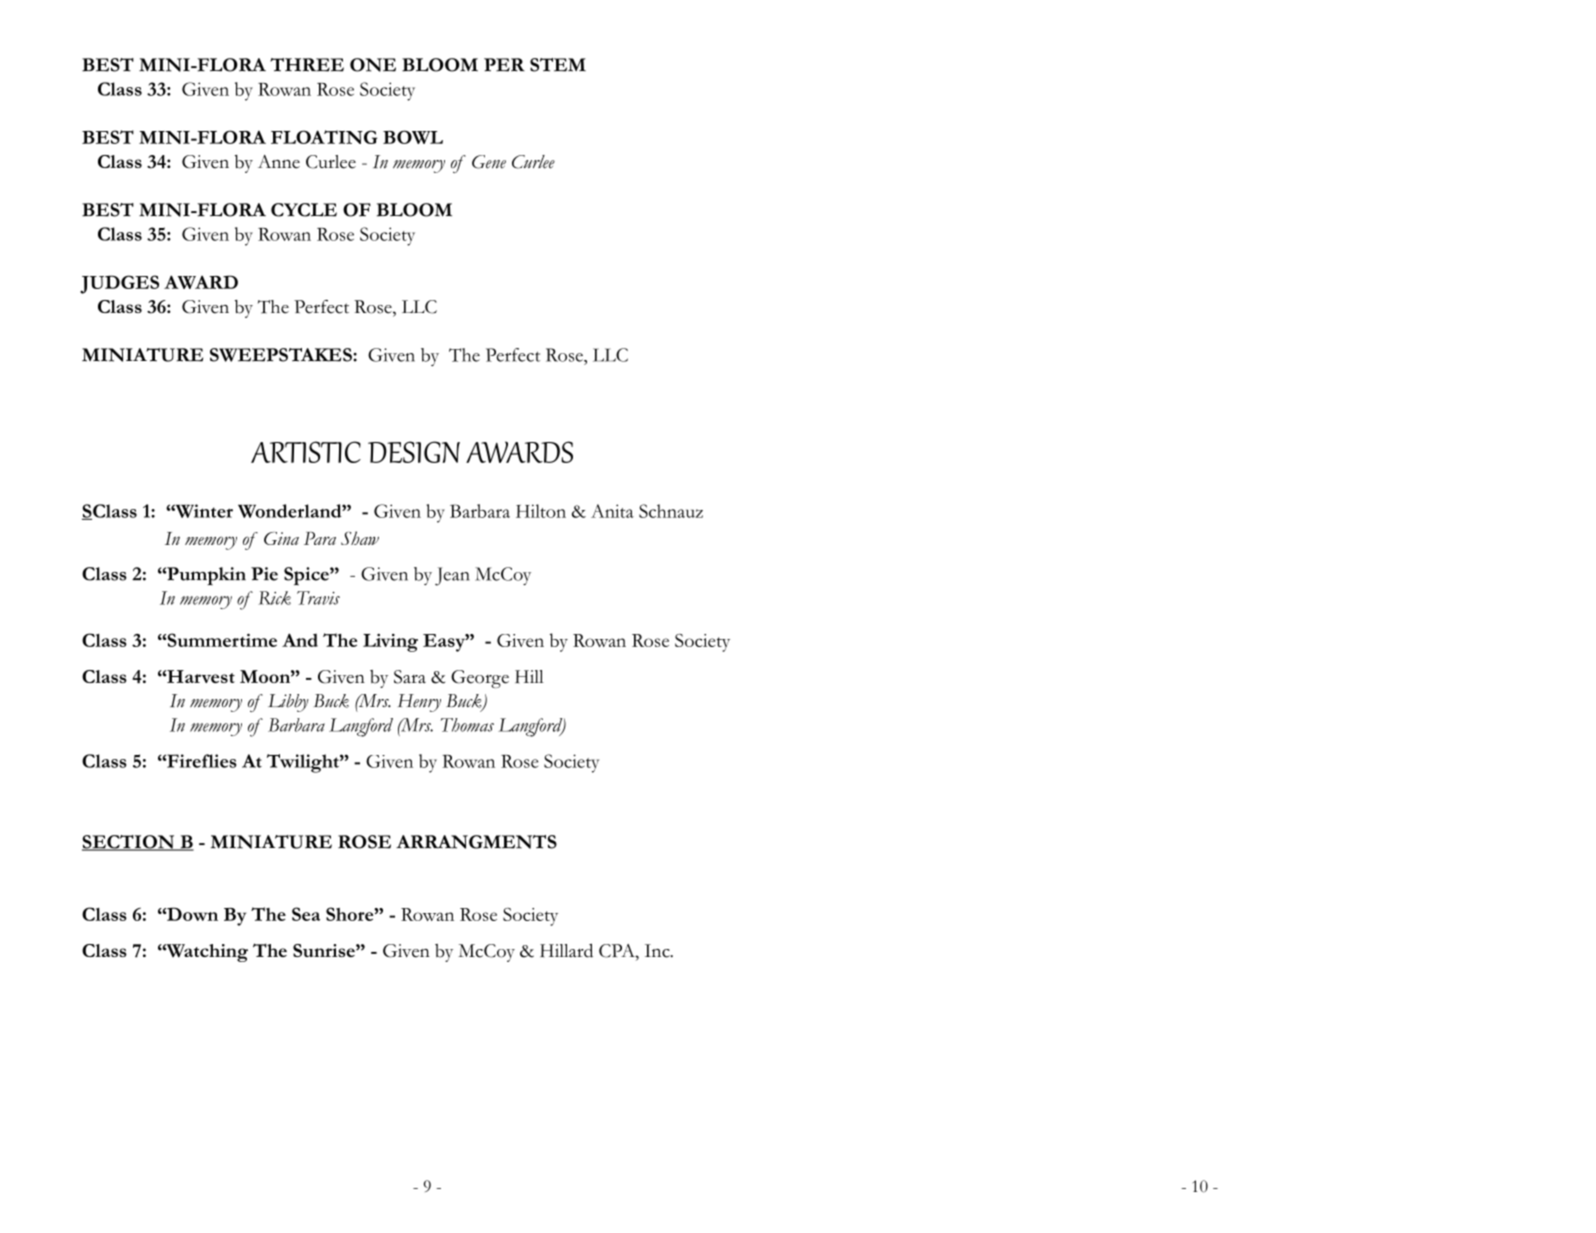  Describe the element at coordinates (467, 725) in the page. I see `Thomas` at that location.
